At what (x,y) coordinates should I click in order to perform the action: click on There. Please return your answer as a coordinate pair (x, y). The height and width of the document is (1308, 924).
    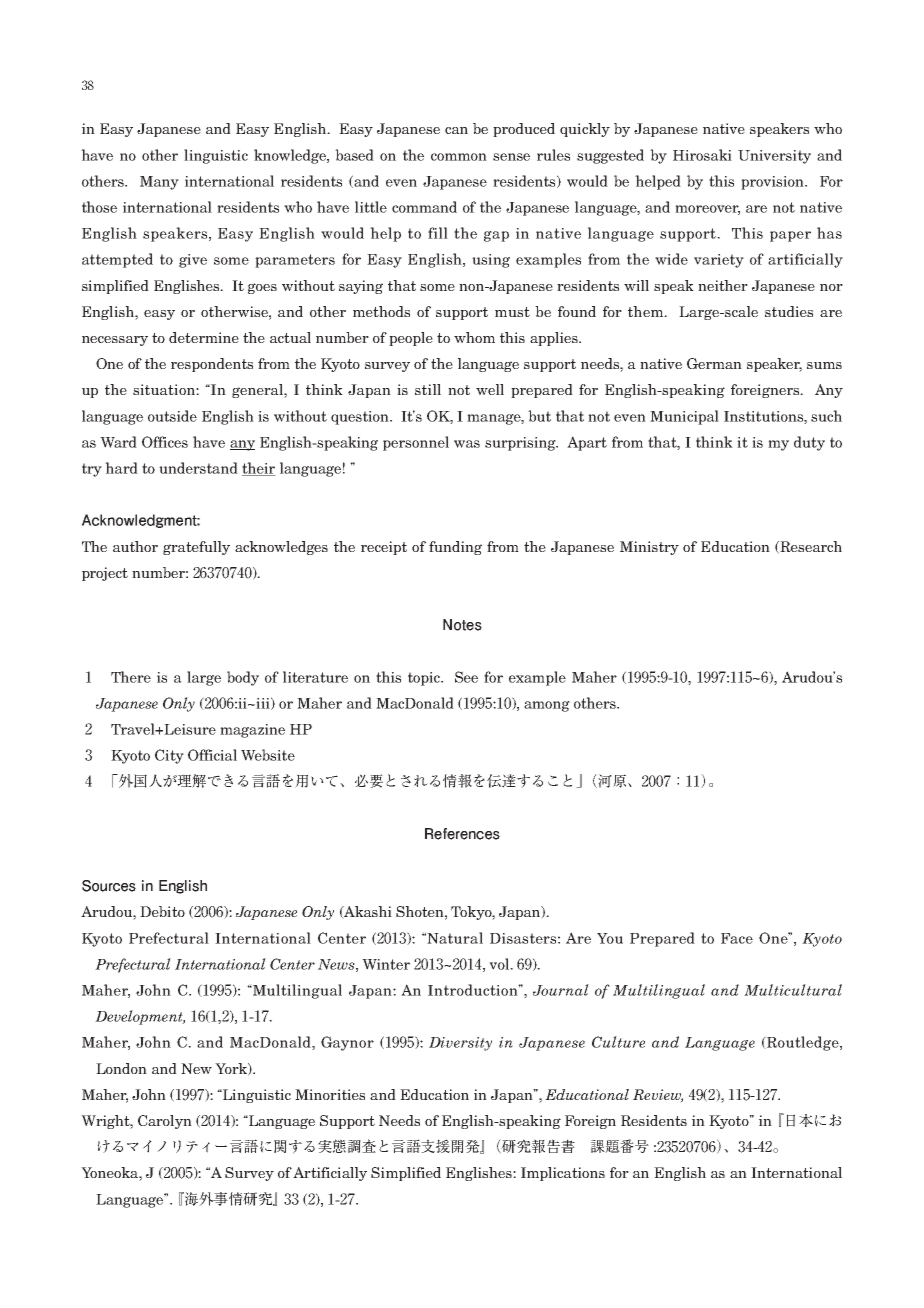
    Looking at the image, I should click on (131, 677).
